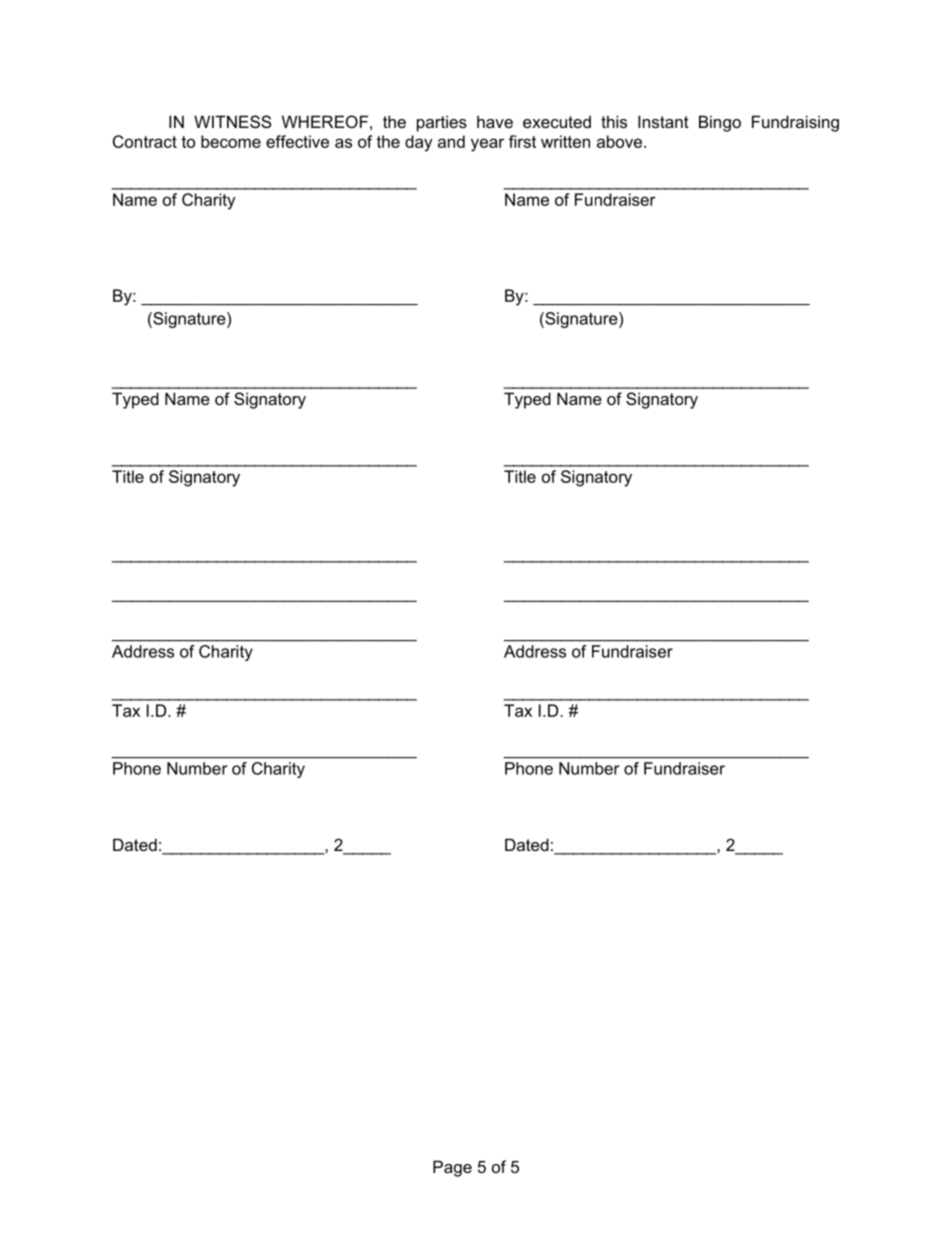 This screenshot has height=1233, width=952. Describe the element at coordinates (565, 141) in the screenshot. I see `written` at that location.
